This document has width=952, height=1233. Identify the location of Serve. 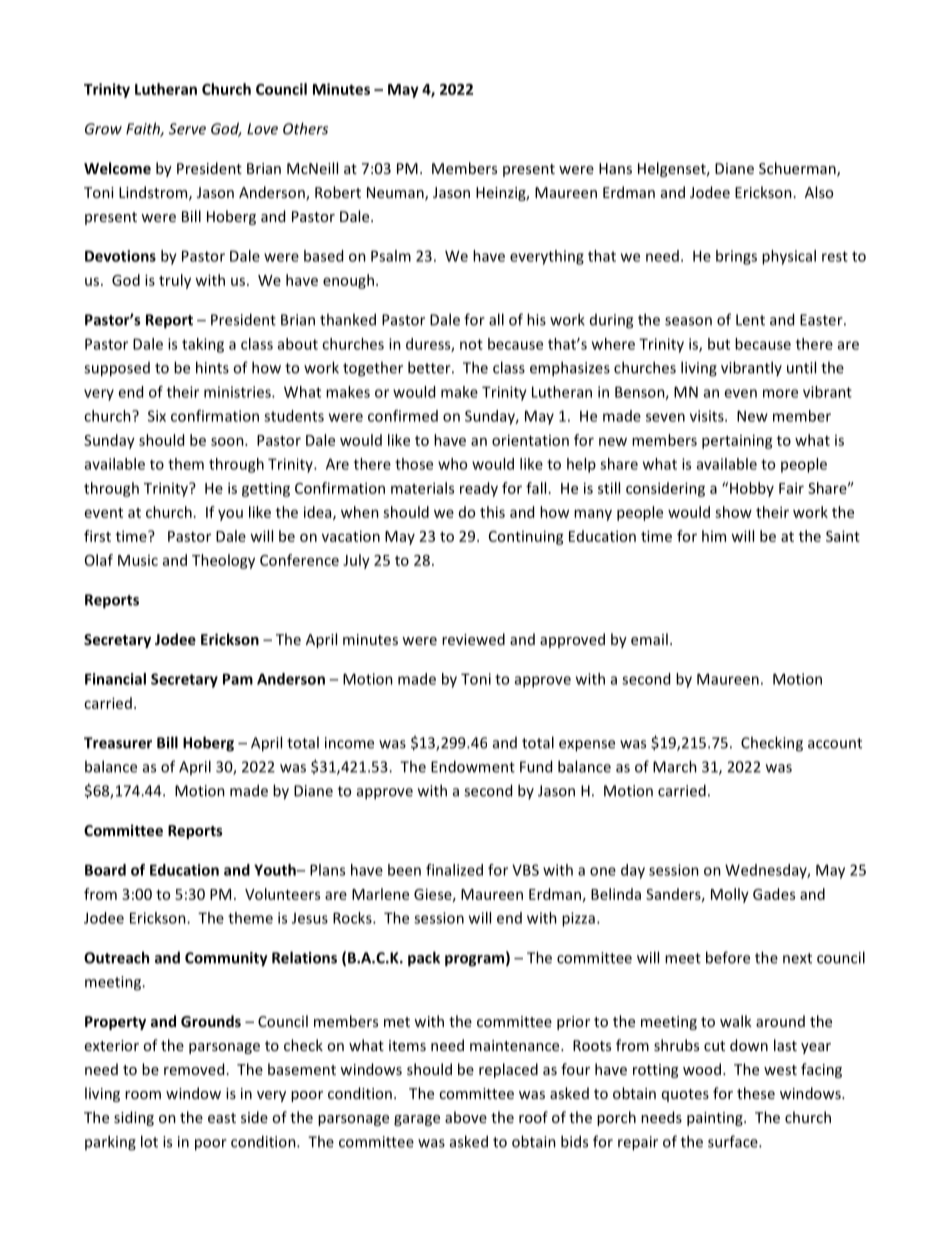
(187, 129).
